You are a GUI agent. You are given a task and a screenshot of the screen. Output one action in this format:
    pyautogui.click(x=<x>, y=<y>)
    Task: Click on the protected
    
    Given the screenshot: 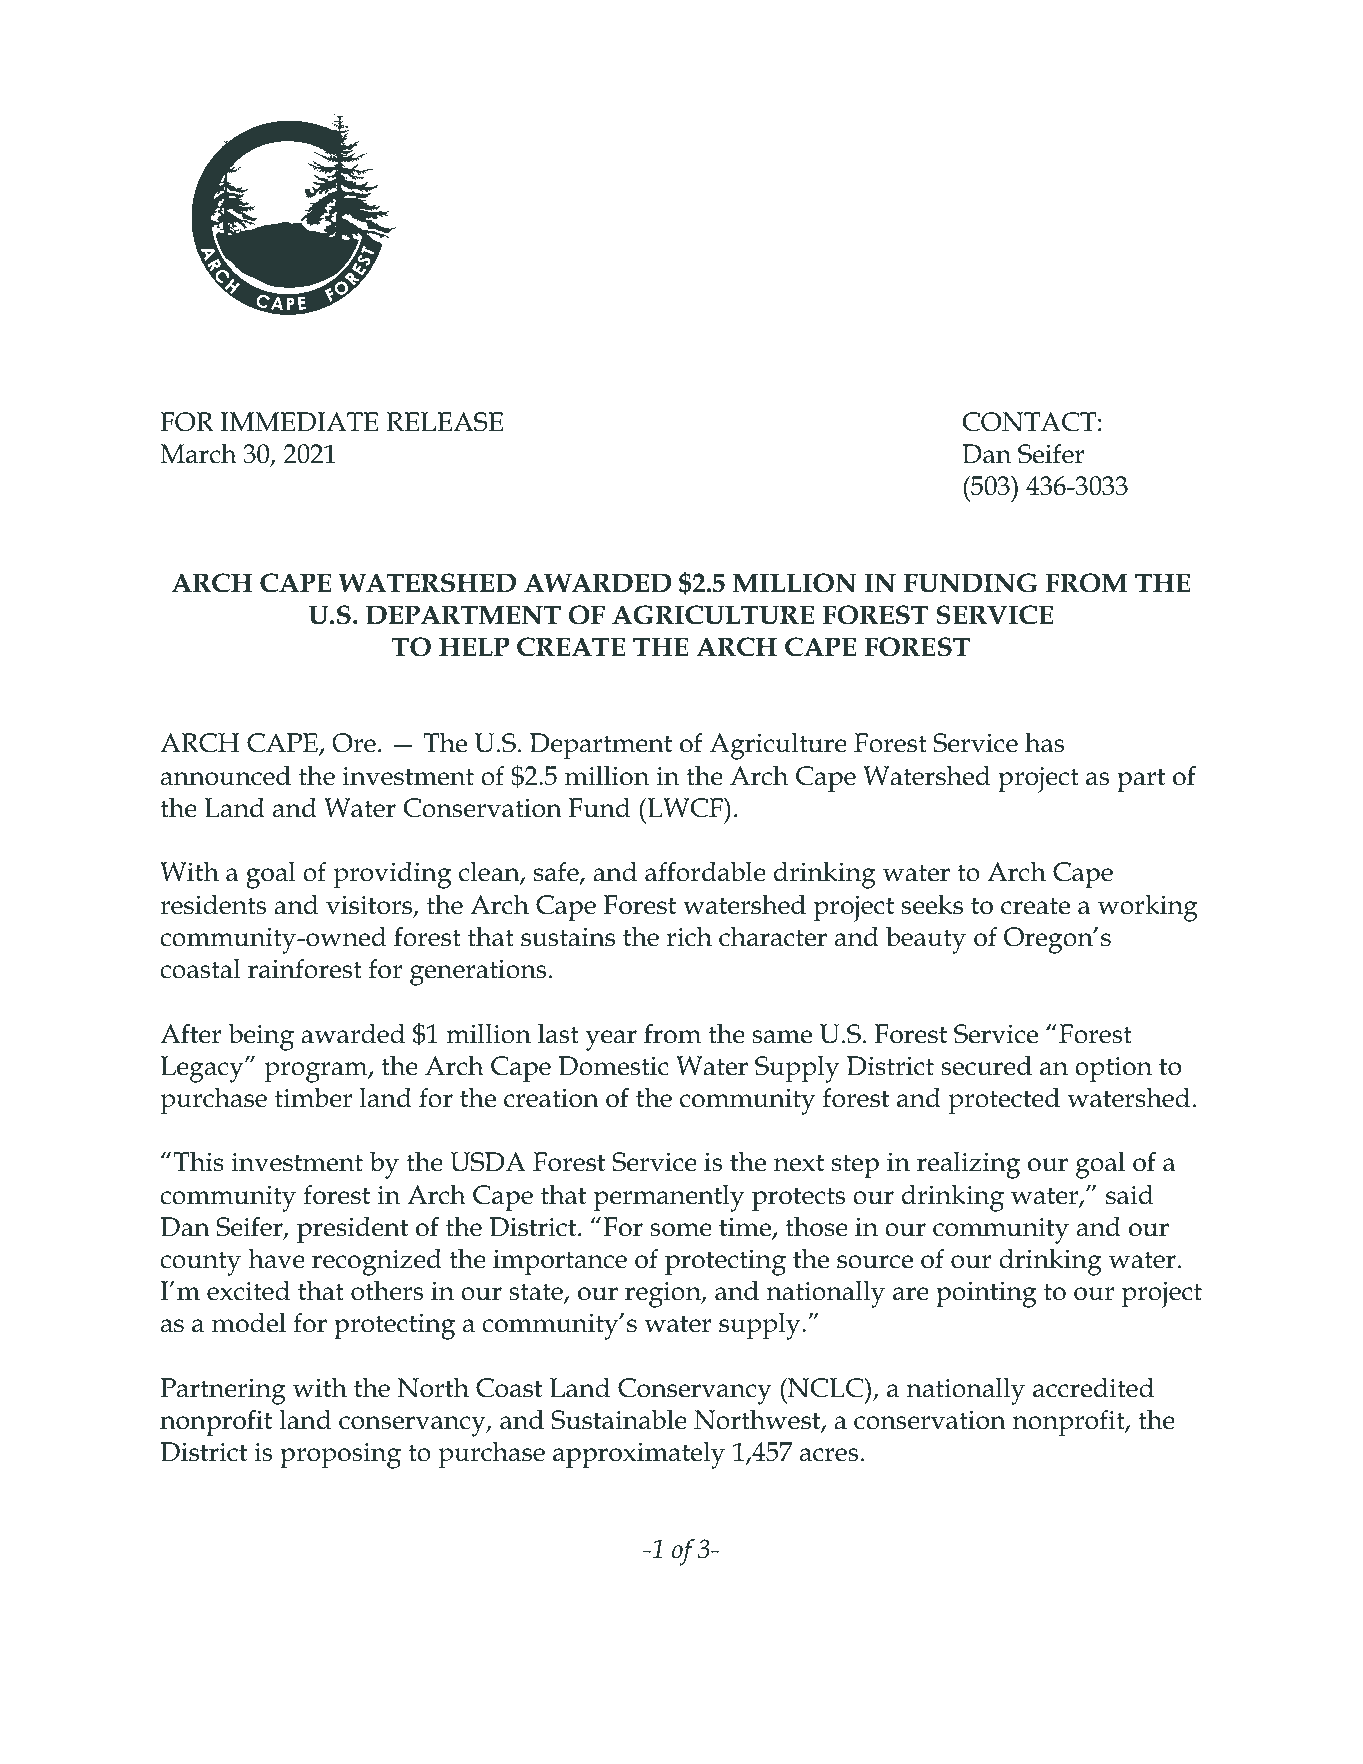 What is the action you would take?
    pyautogui.click(x=1004, y=1100)
